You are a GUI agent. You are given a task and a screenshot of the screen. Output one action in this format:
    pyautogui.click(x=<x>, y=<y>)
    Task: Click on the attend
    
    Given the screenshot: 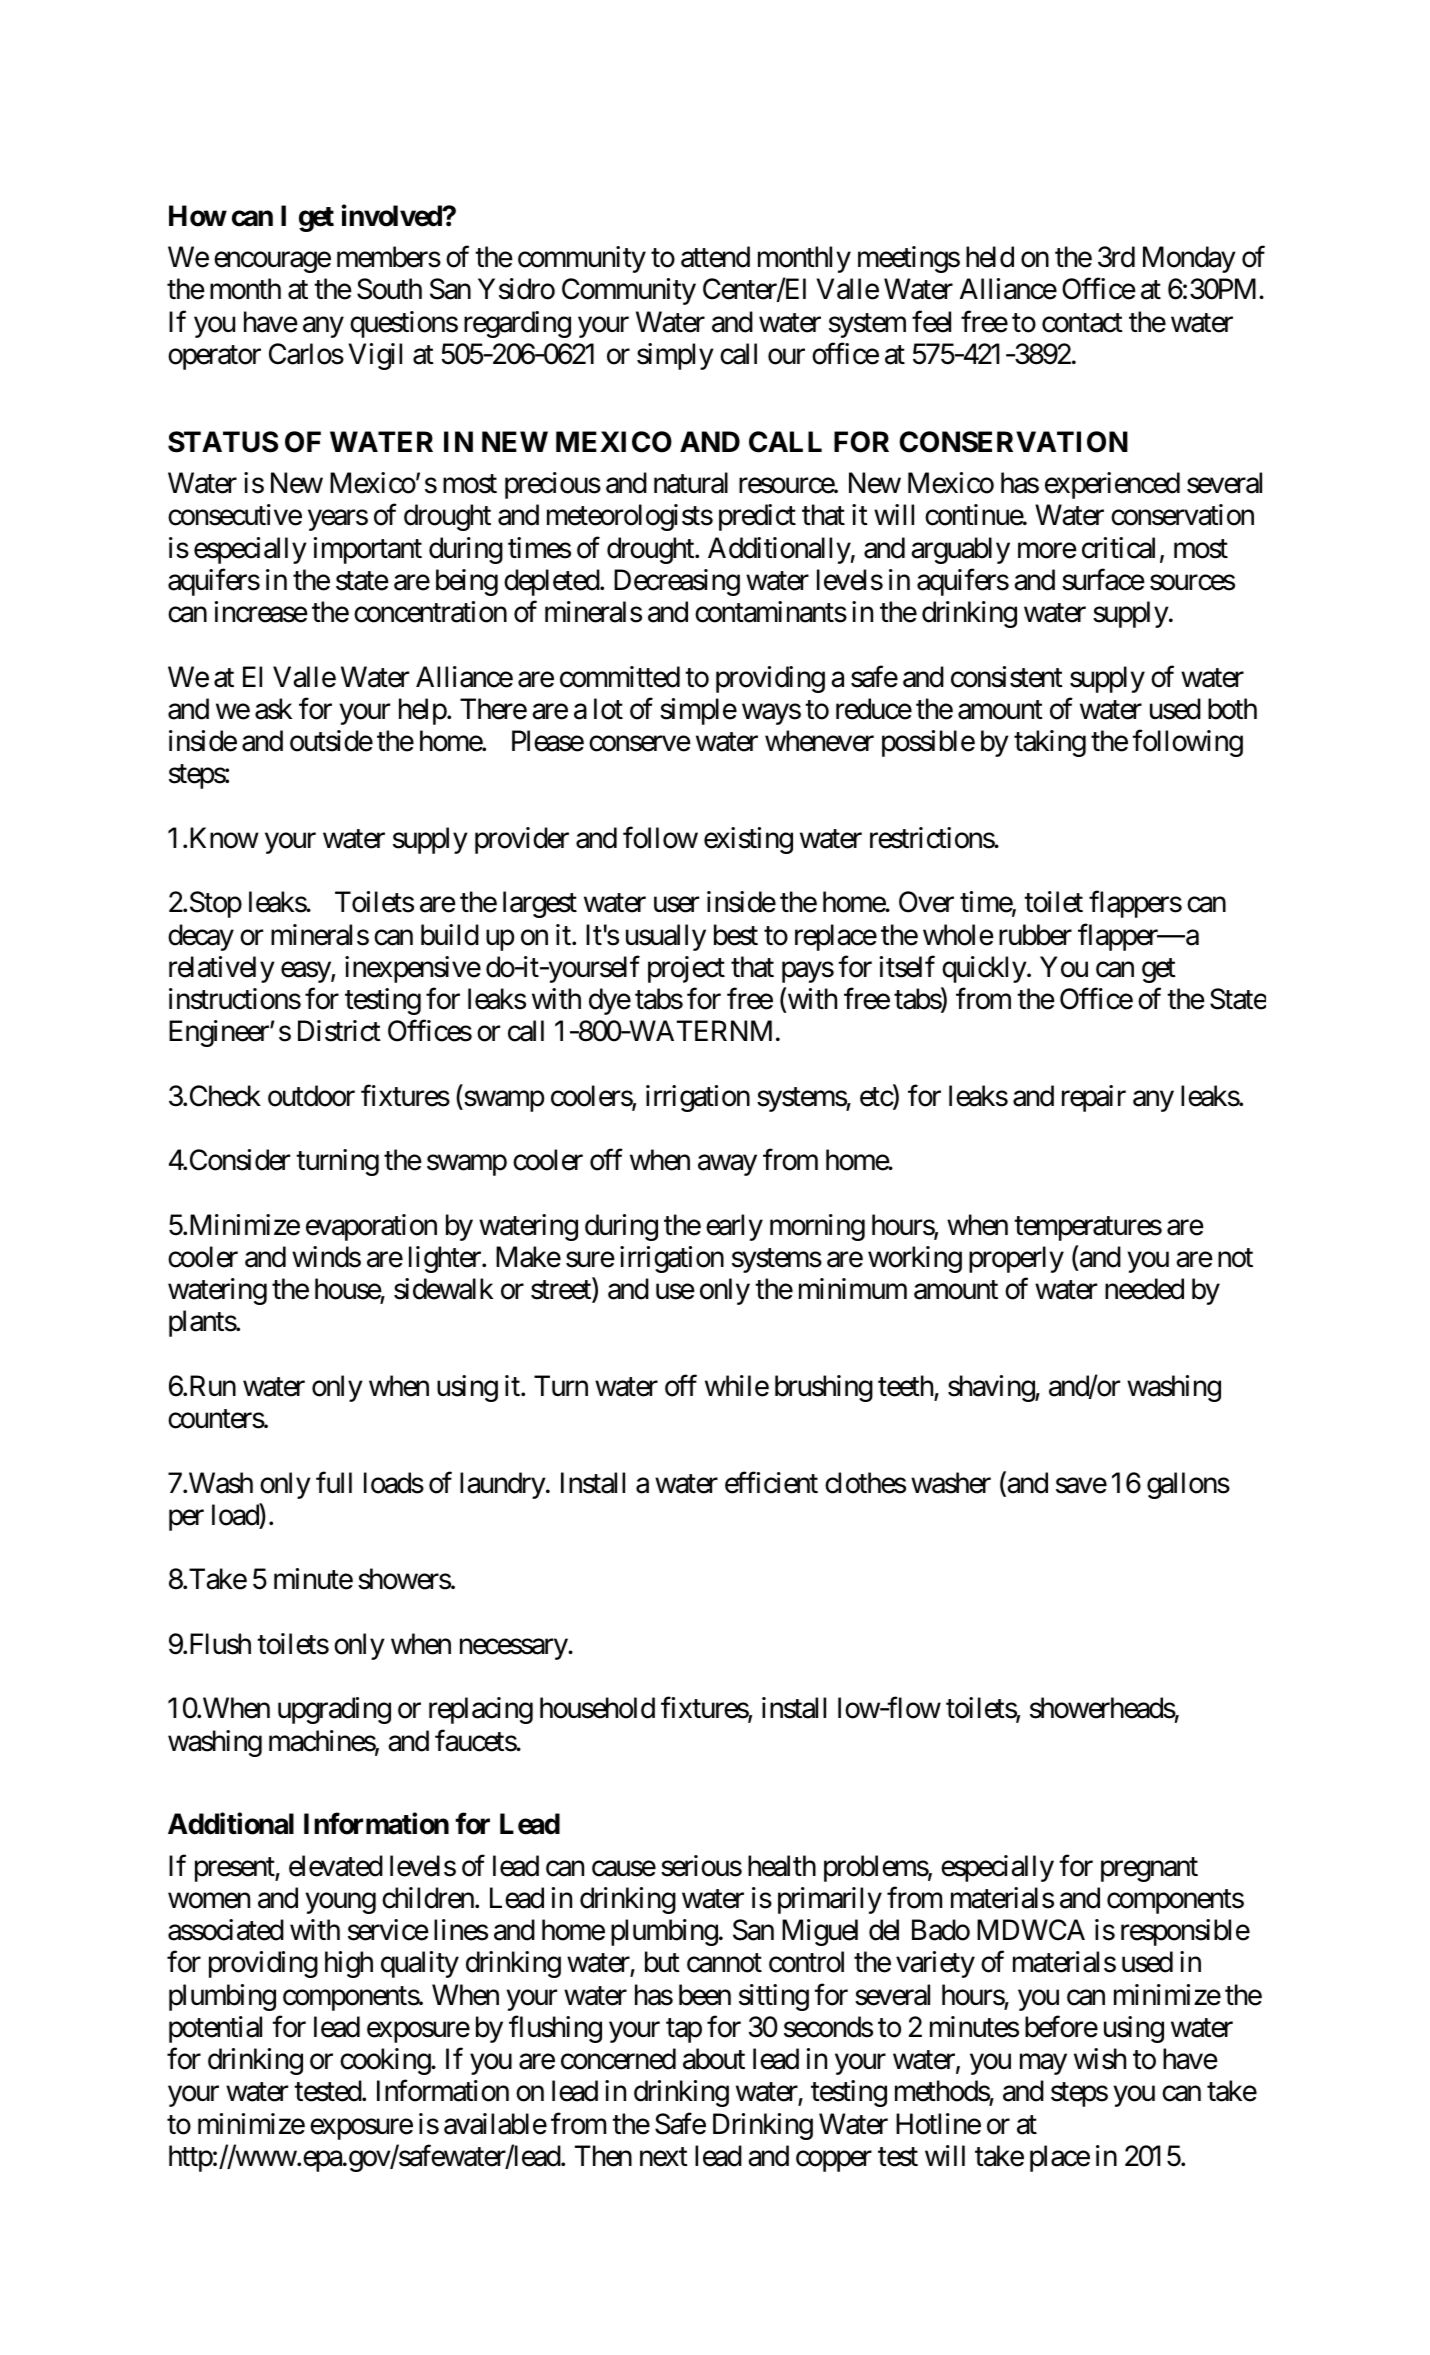 What is the action you would take?
    pyautogui.click(x=715, y=257)
